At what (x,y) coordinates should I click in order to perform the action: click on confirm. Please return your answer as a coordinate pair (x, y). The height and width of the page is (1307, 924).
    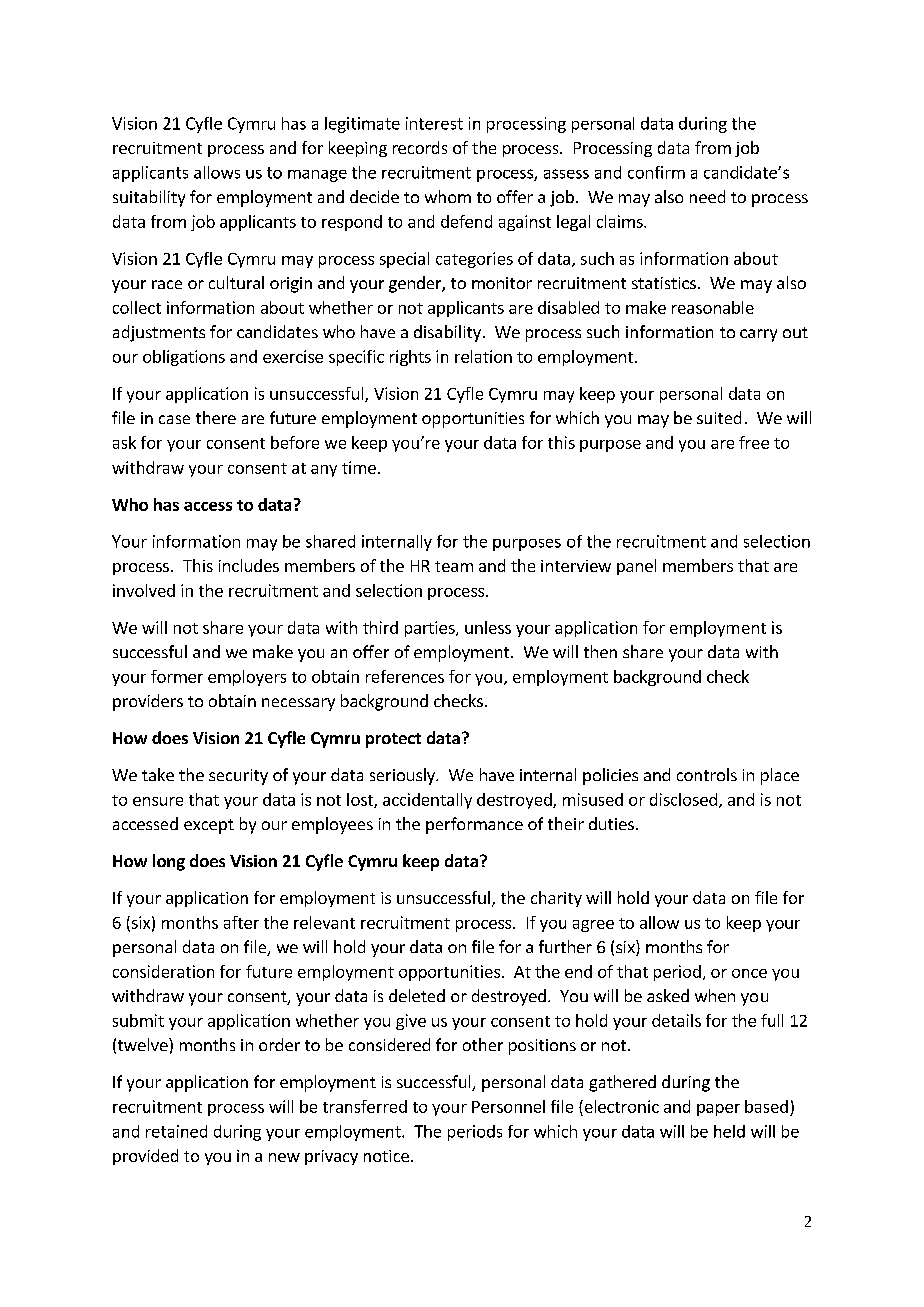
    Looking at the image, I should click on (656, 172).
